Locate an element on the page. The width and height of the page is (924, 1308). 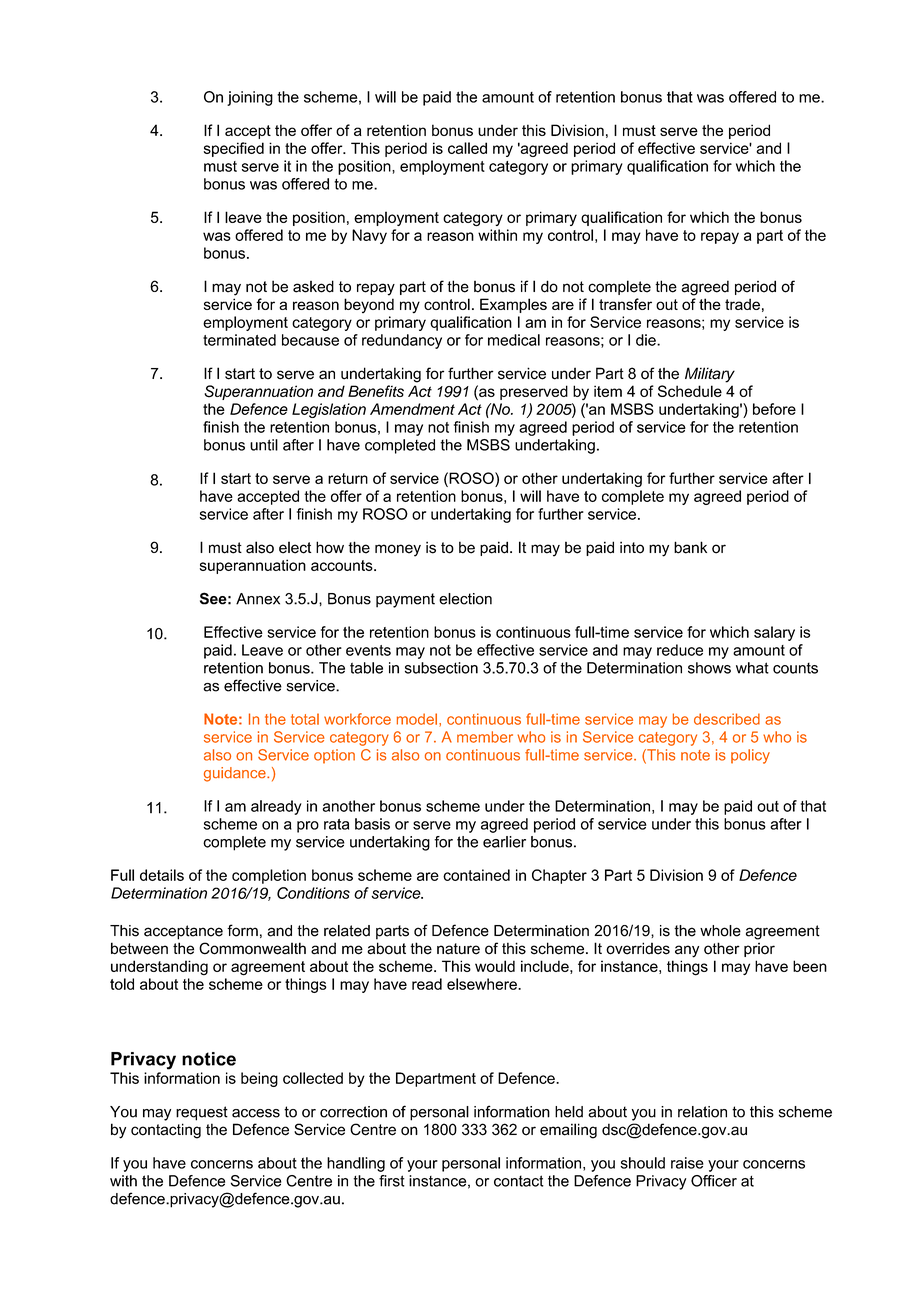
request is located at coordinates (202, 1113).
